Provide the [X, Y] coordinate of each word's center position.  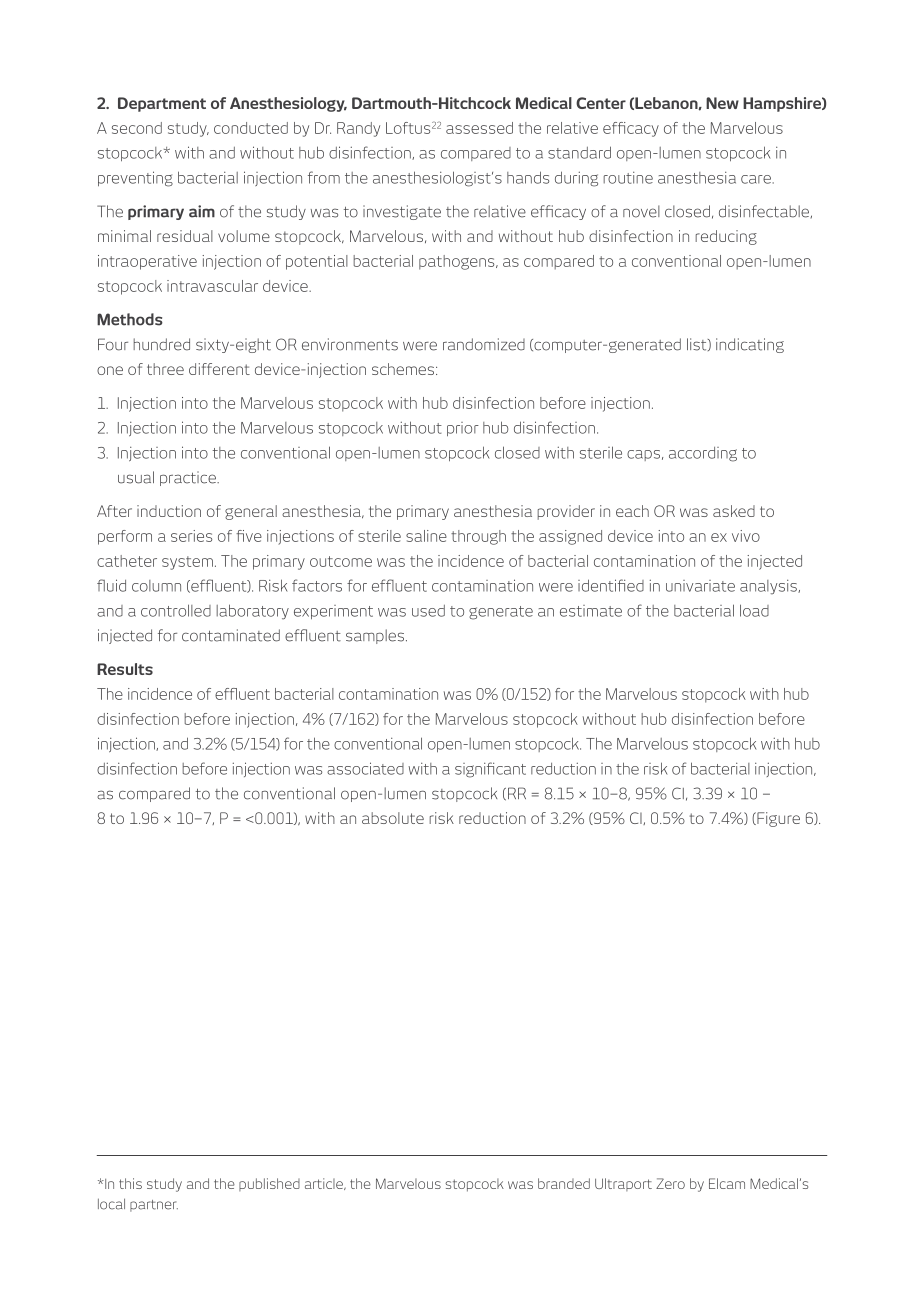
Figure [777, 819]
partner [154, 1206]
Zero [670, 1183]
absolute [393, 818]
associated [365, 768]
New [722, 103]
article [325, 1184]
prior [463, 429]
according [703, 454]
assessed [479, 128]
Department [162, 104]
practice [189, 478]
